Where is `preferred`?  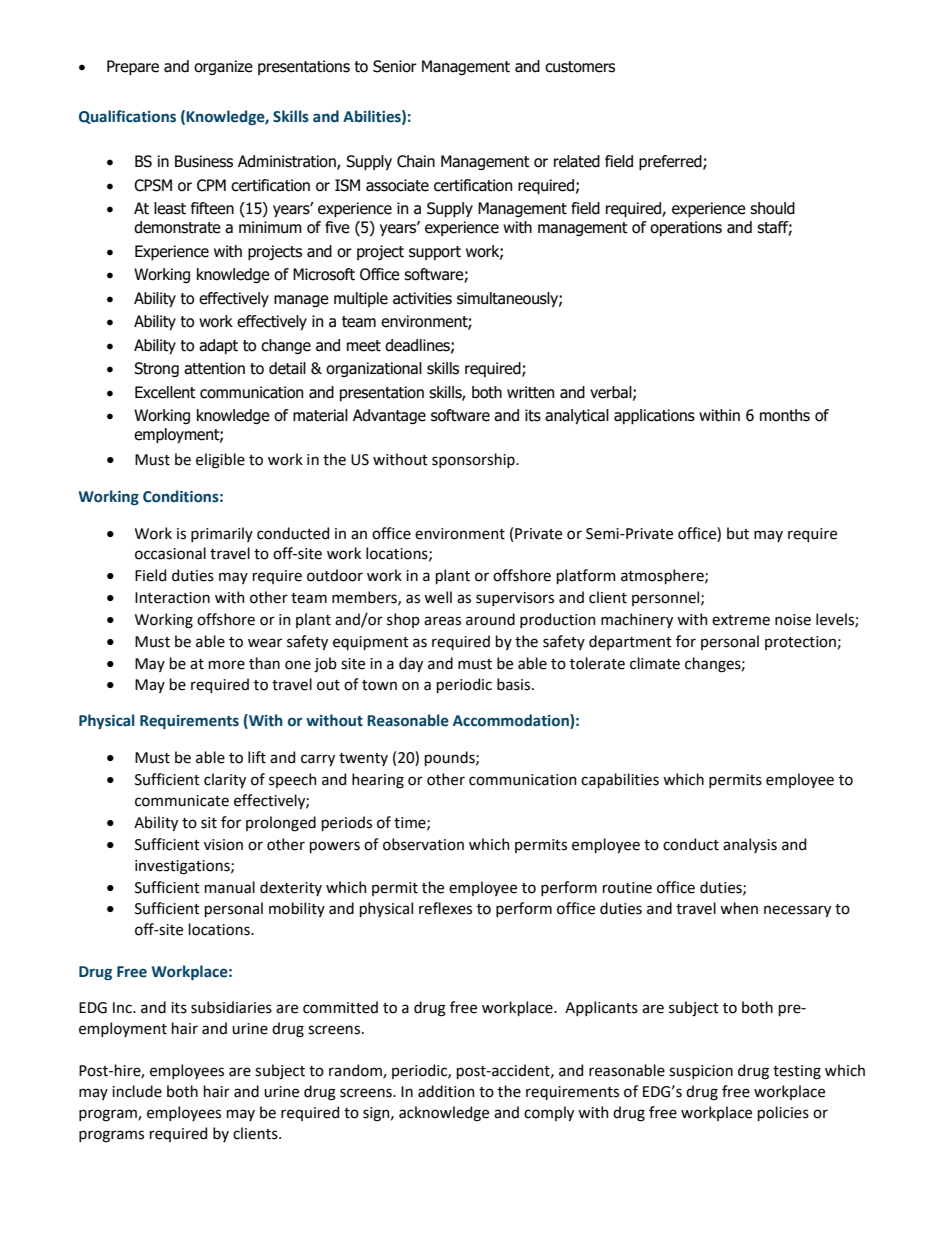
preferred is located at coordinates (671, 162).
